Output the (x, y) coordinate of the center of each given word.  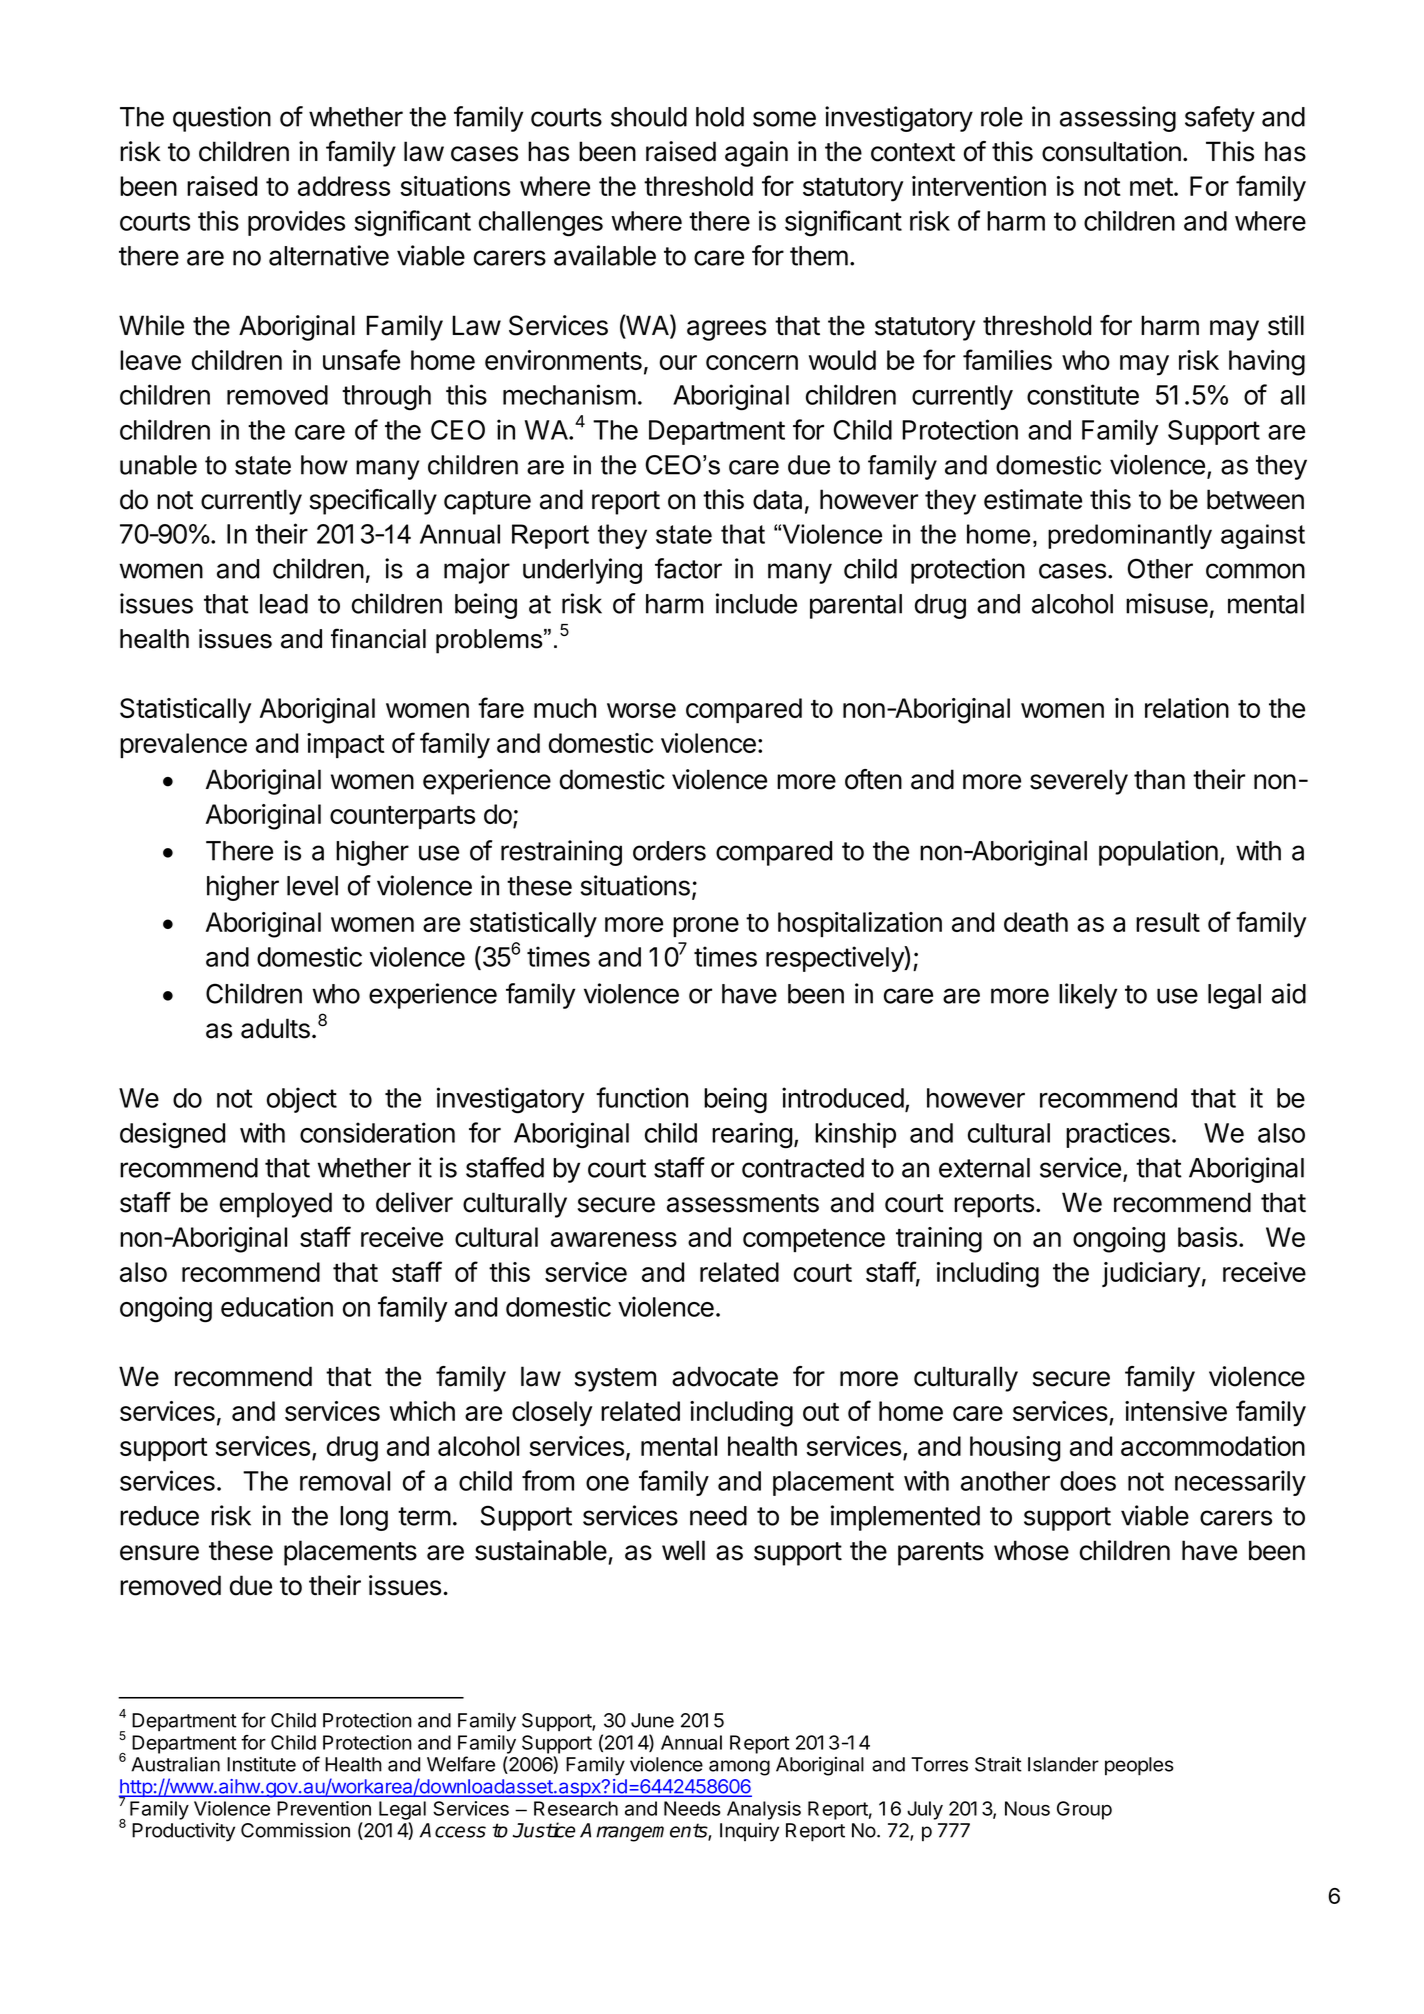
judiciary (1151, 1275)
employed (276, 1205)
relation (1187, 708)
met (1151, 187)
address (344, 186)
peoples (1139, 1766)
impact (346, 745)
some (784, 119)
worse (641, 710)
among (739, 1768)
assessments (743, 1203)
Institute (261, 1764)
